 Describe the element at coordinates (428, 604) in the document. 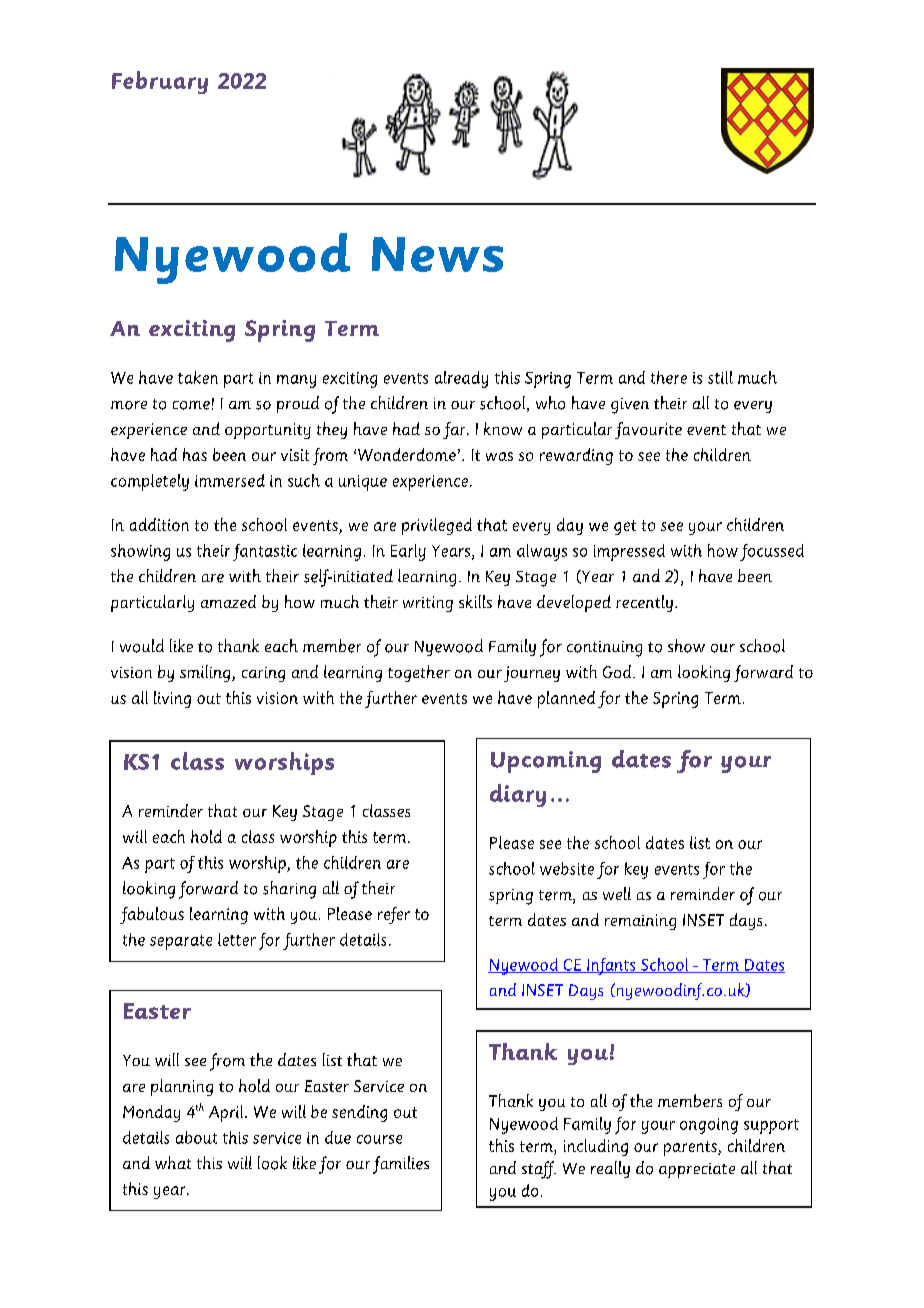

I see `writing` at that location.
